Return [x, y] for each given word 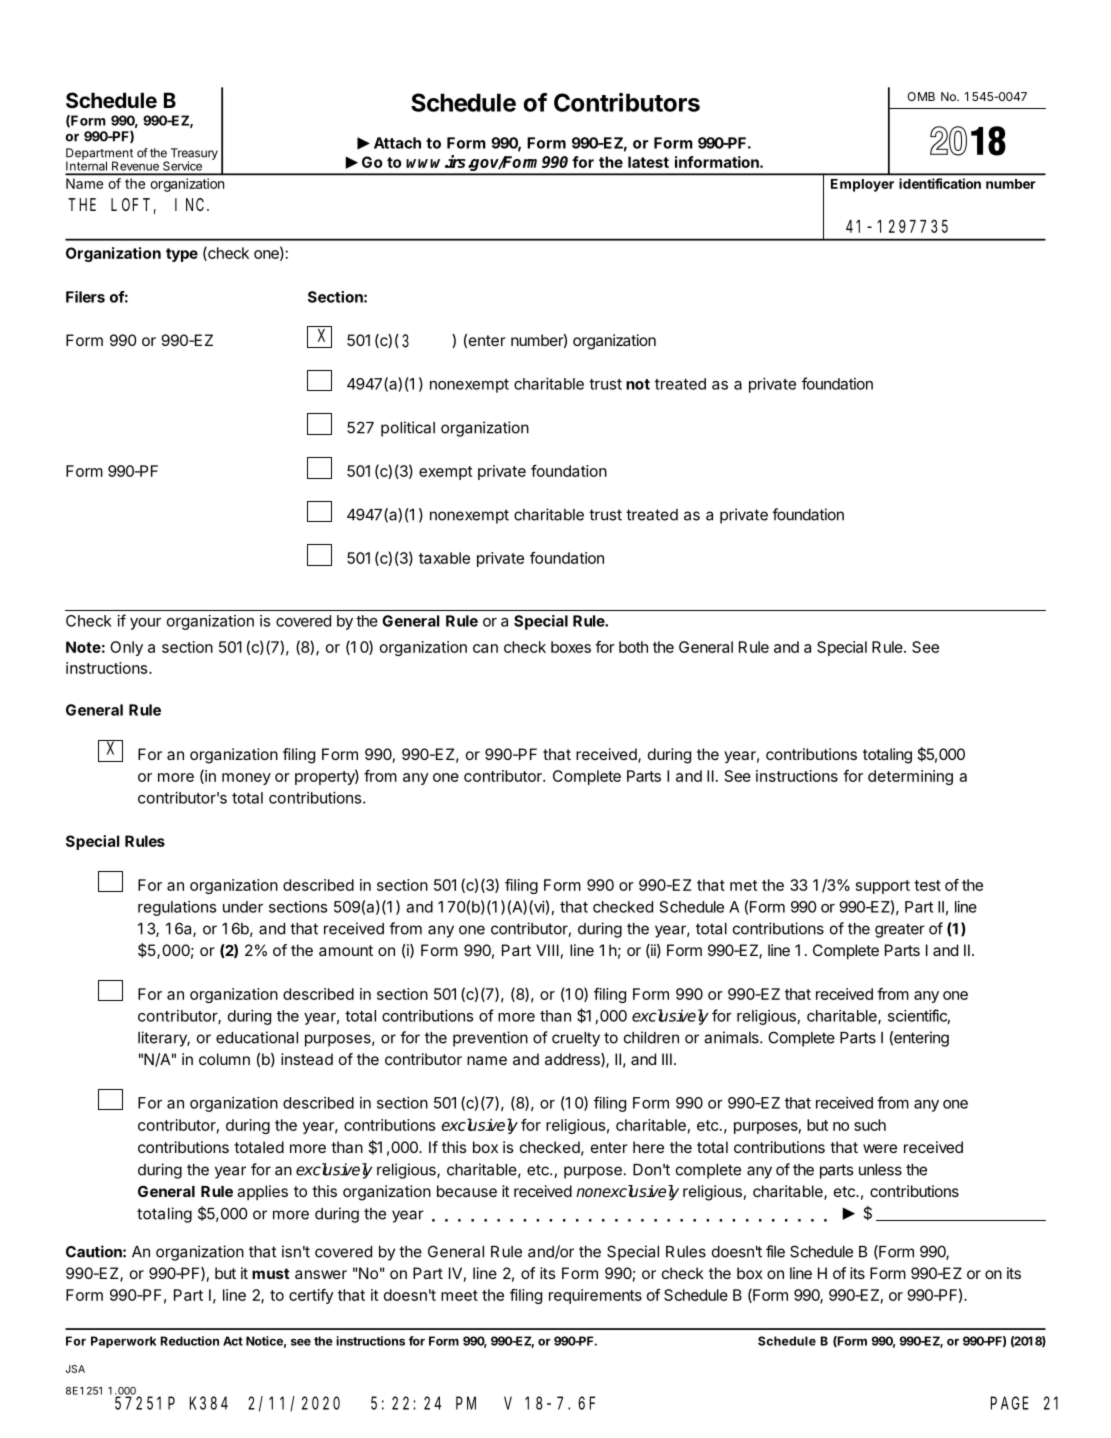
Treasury [194, 155]
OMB [921, 96]
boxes [571, 647]
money [246, 779]
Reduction [189, 1341]
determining [910, 777]
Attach [397, 143]
